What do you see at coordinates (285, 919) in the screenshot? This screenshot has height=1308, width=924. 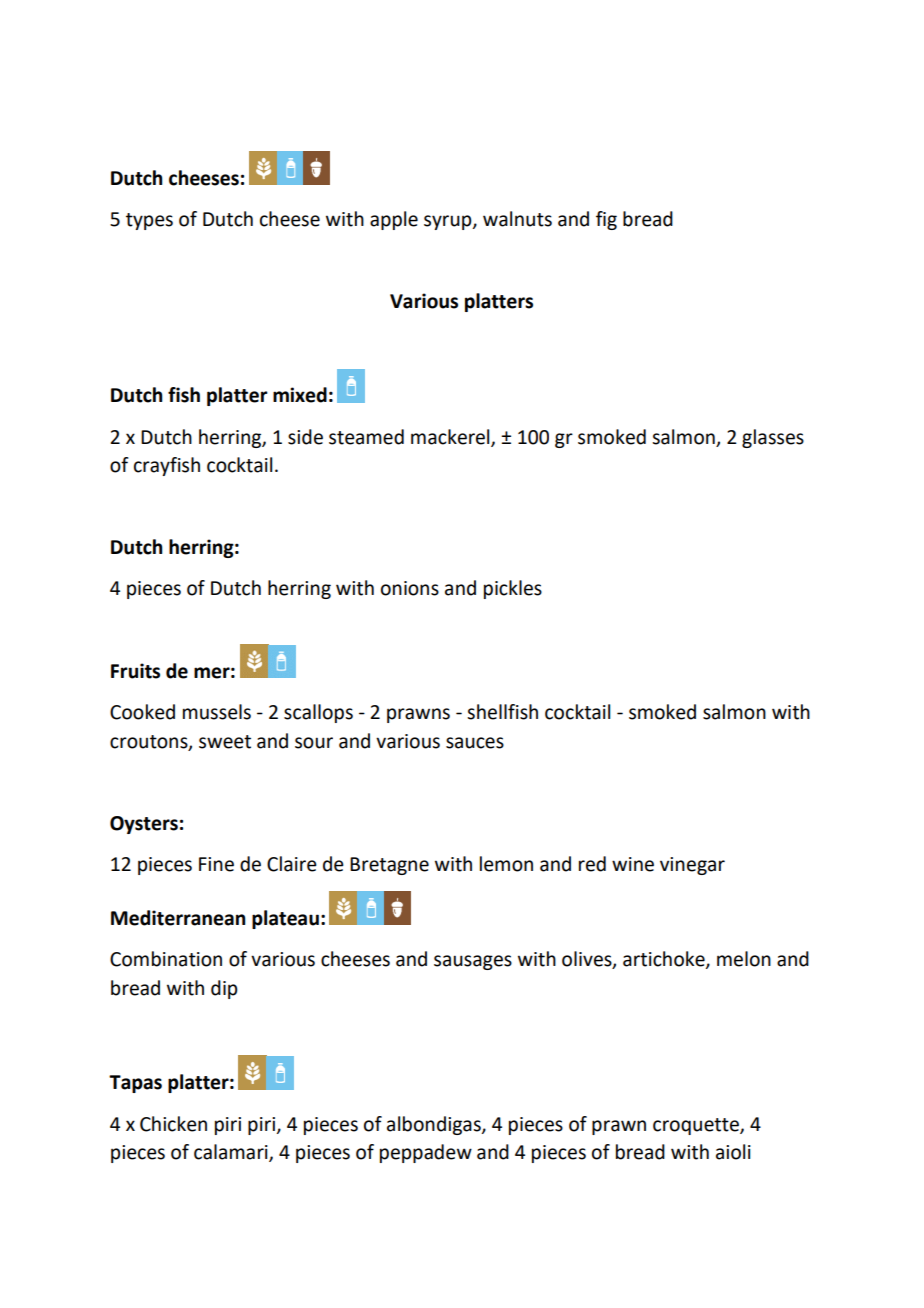 I see `plateau` at bounding box center [285, 919].
